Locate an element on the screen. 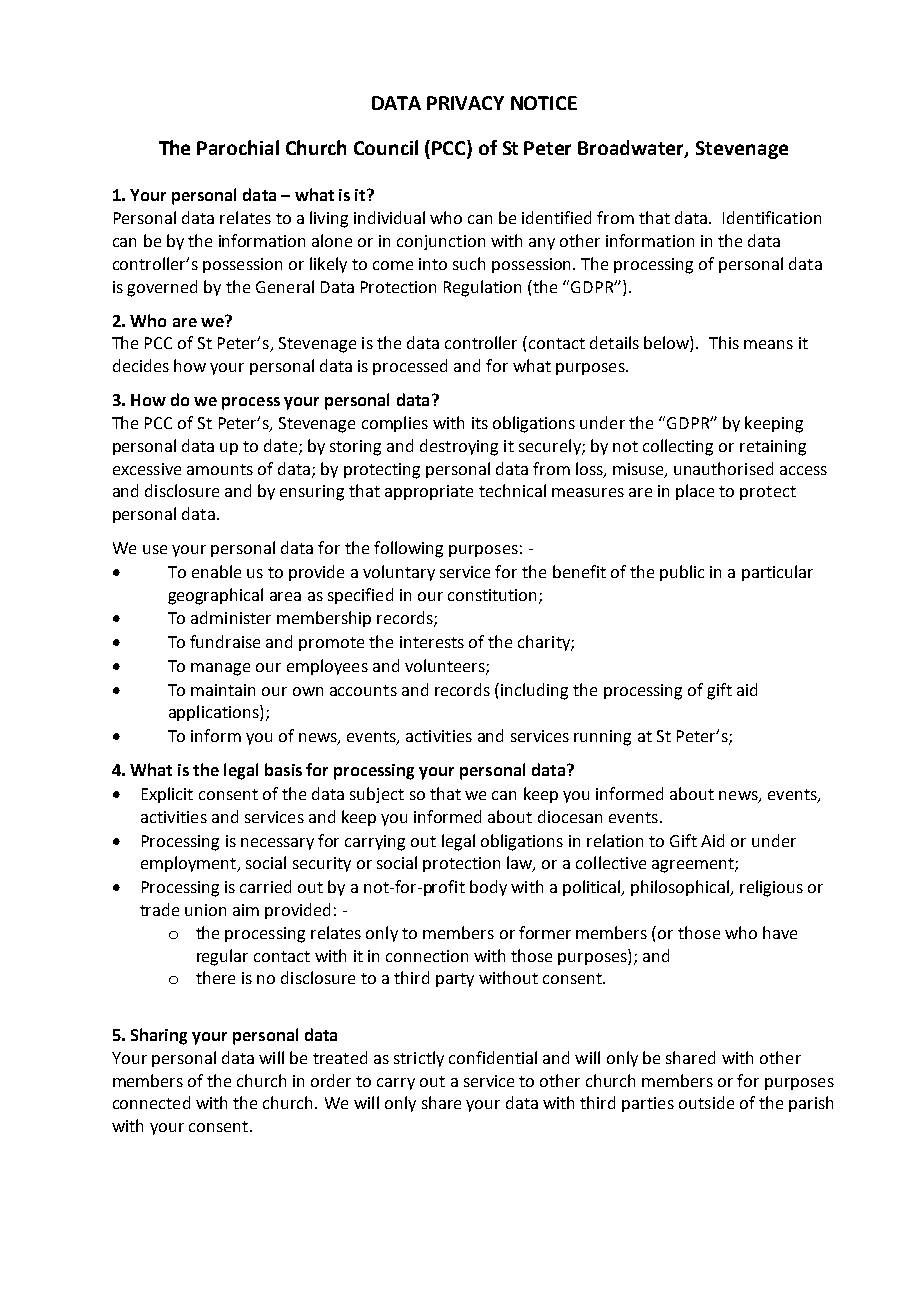 The width and height of the screenshot is (924, 1308). amounts is located at coordinates (220, 469).
